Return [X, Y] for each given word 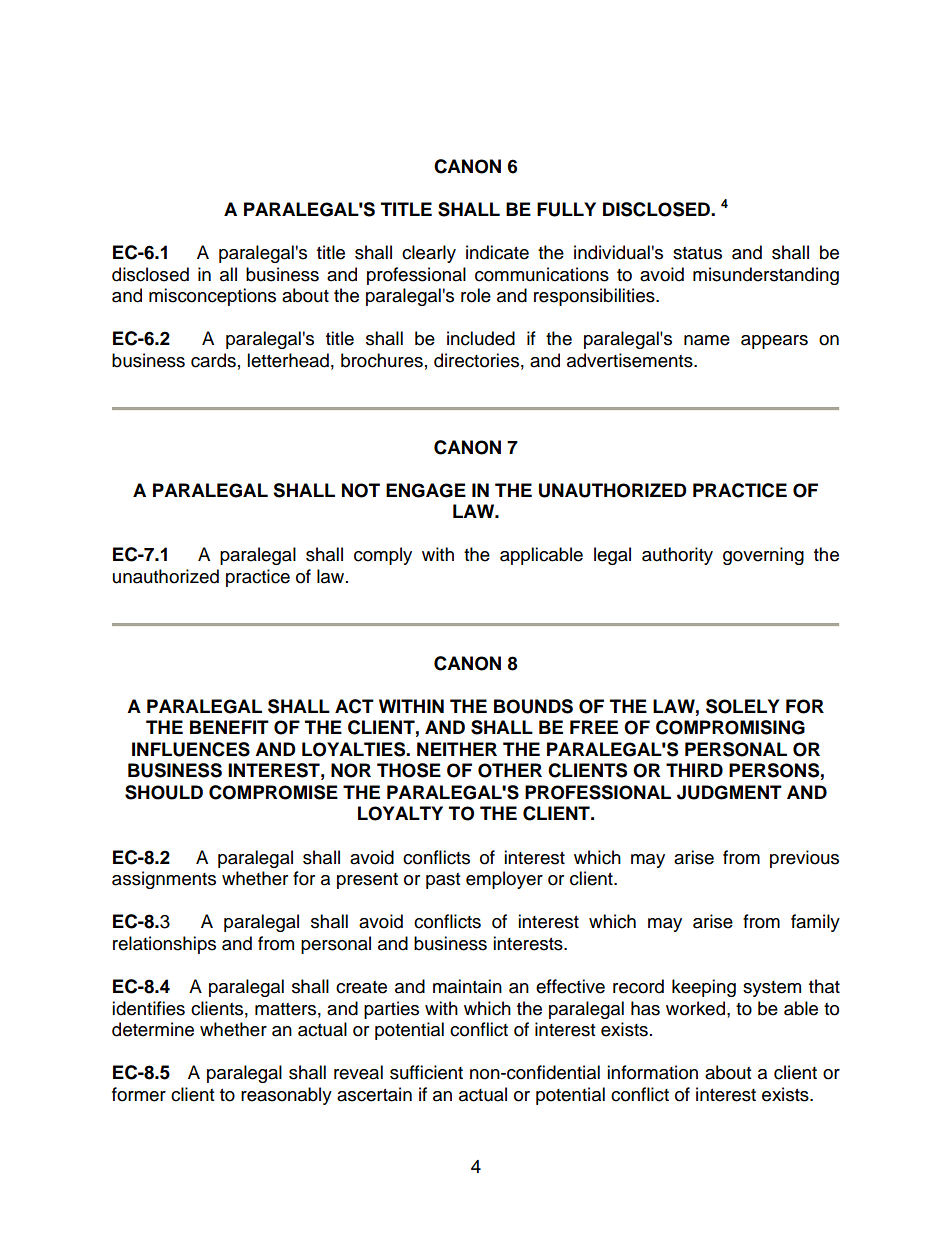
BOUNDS [533, 706]
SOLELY [742, 706]
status [697, 253]
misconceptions [212, 297]
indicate [497, 252]
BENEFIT [229, 727]
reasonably [286, 1096]
